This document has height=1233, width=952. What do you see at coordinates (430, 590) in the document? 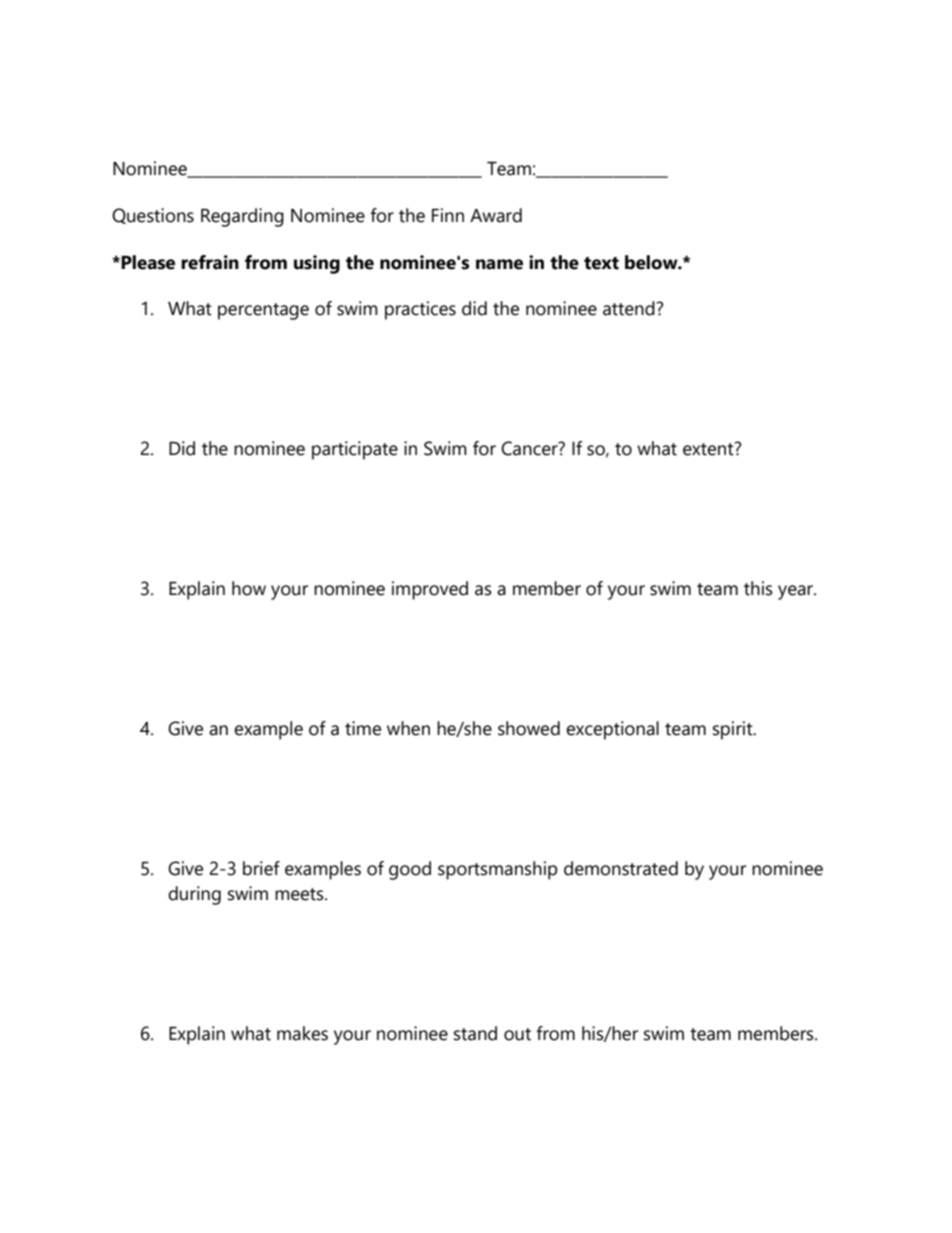
I see `improved` at bounding box center [430, 590].
